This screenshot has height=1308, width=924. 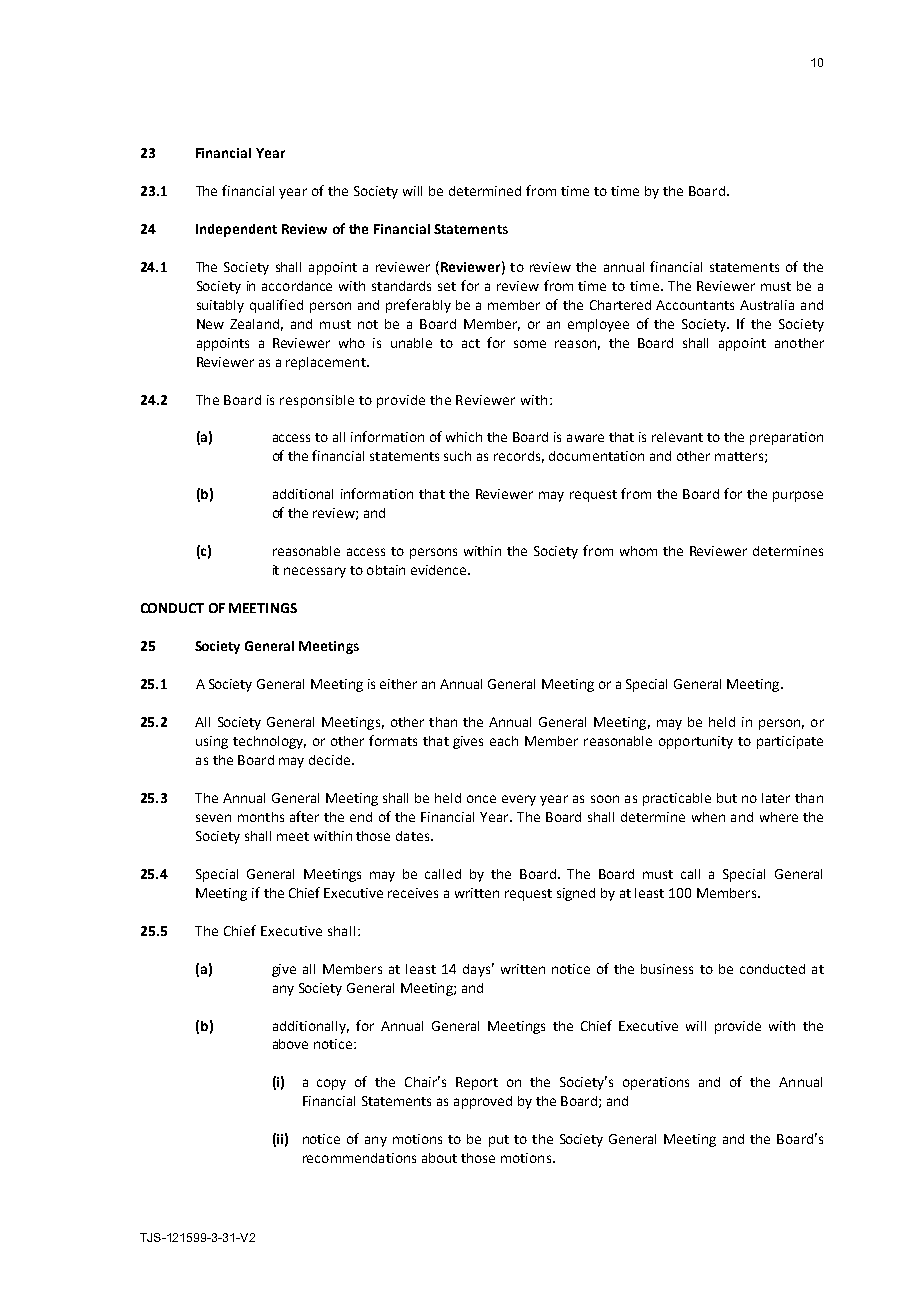 I want to click on months, so click(x=261, y=817).
